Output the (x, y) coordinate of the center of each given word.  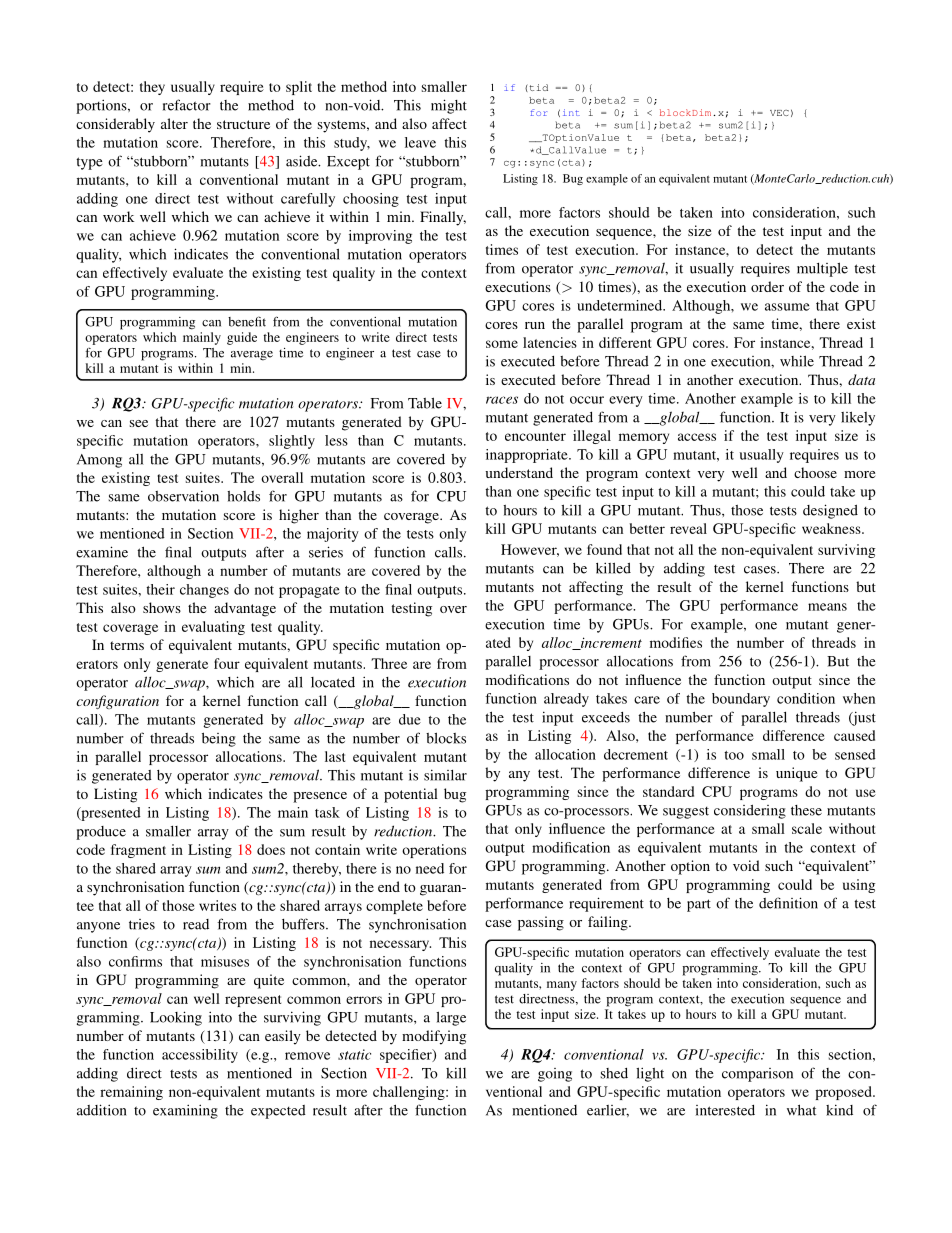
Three (389, 663)
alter (174, 123)
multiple (822, 269)
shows (162, 607)
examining (185, 1111)
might (449, 106)
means (827, 607)
